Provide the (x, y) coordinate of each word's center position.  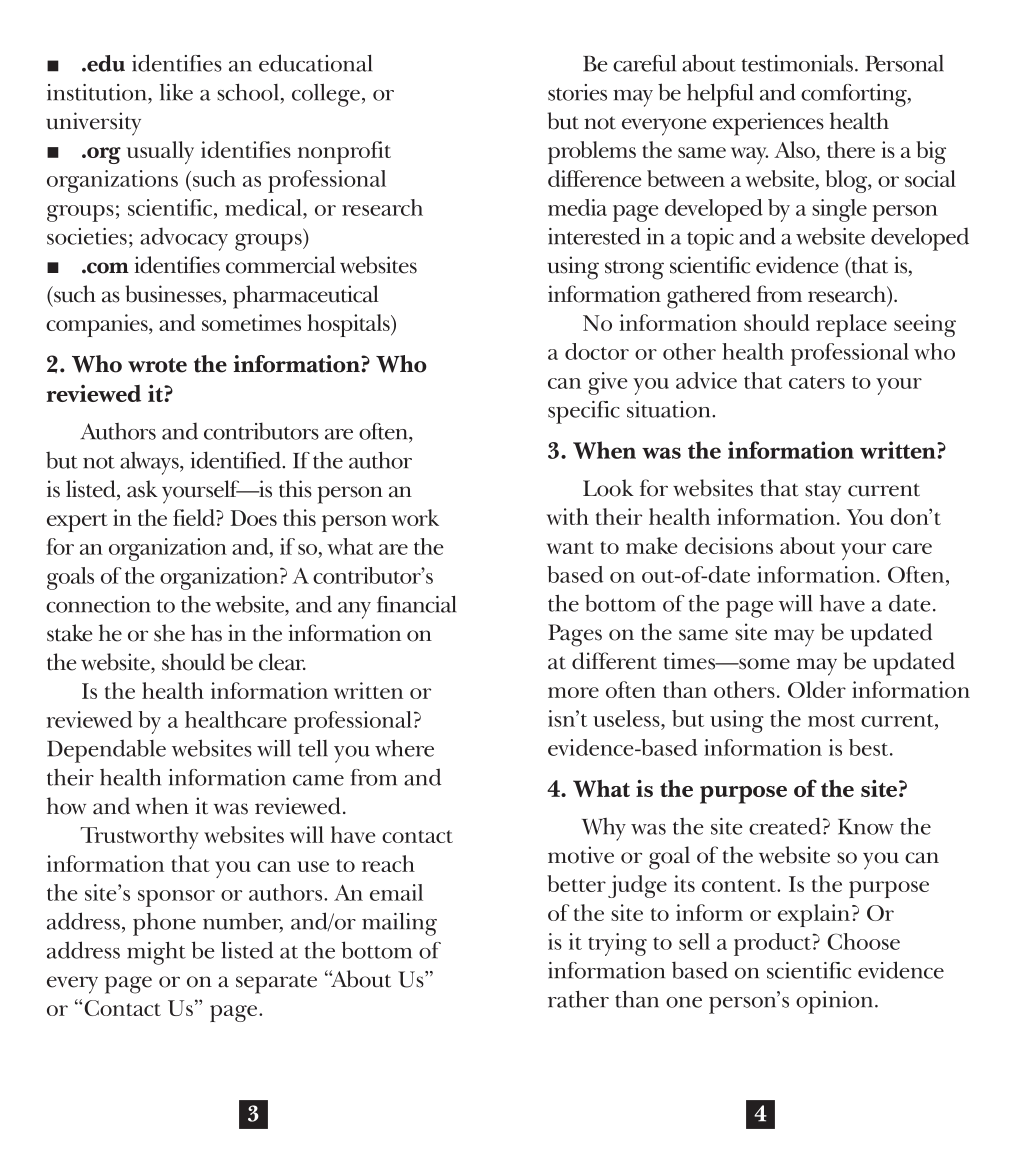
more (573, 692)
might (156, 953)
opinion (836, 1002)
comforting (855, 95)
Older (817, 689)
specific (584, 412)
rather (578, 999)
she (169, 633)
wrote (157, 365)
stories (577, 92)
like (176, 92)
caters (817, 382)
